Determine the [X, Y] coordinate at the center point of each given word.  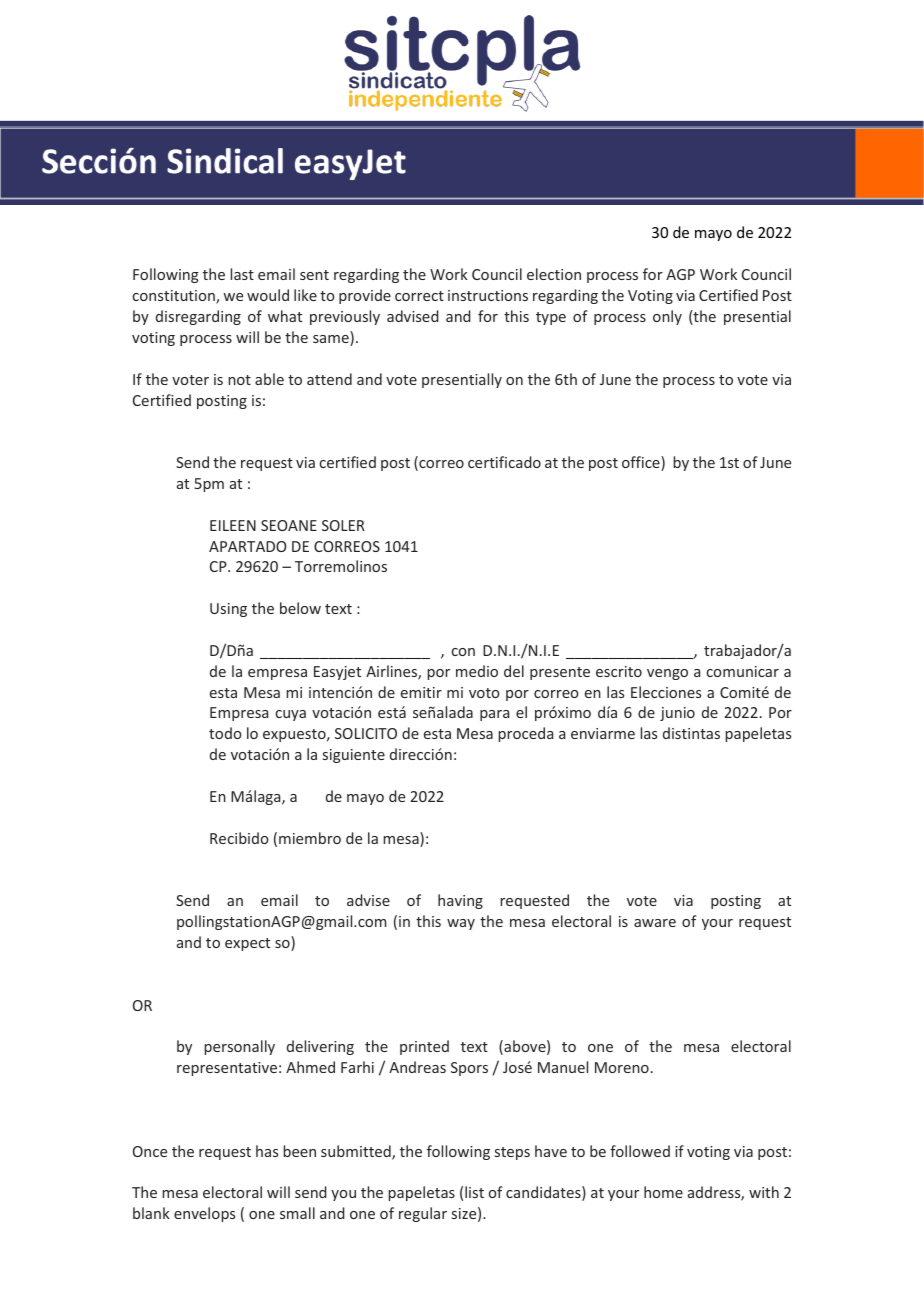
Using [228, 610]
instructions [488, 295]
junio [677, 714]
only [667, 317]
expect [247, 944]
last [242, 274]
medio [477, 671]
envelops [204, 1214]
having [460, 901]
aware [655, 923]
